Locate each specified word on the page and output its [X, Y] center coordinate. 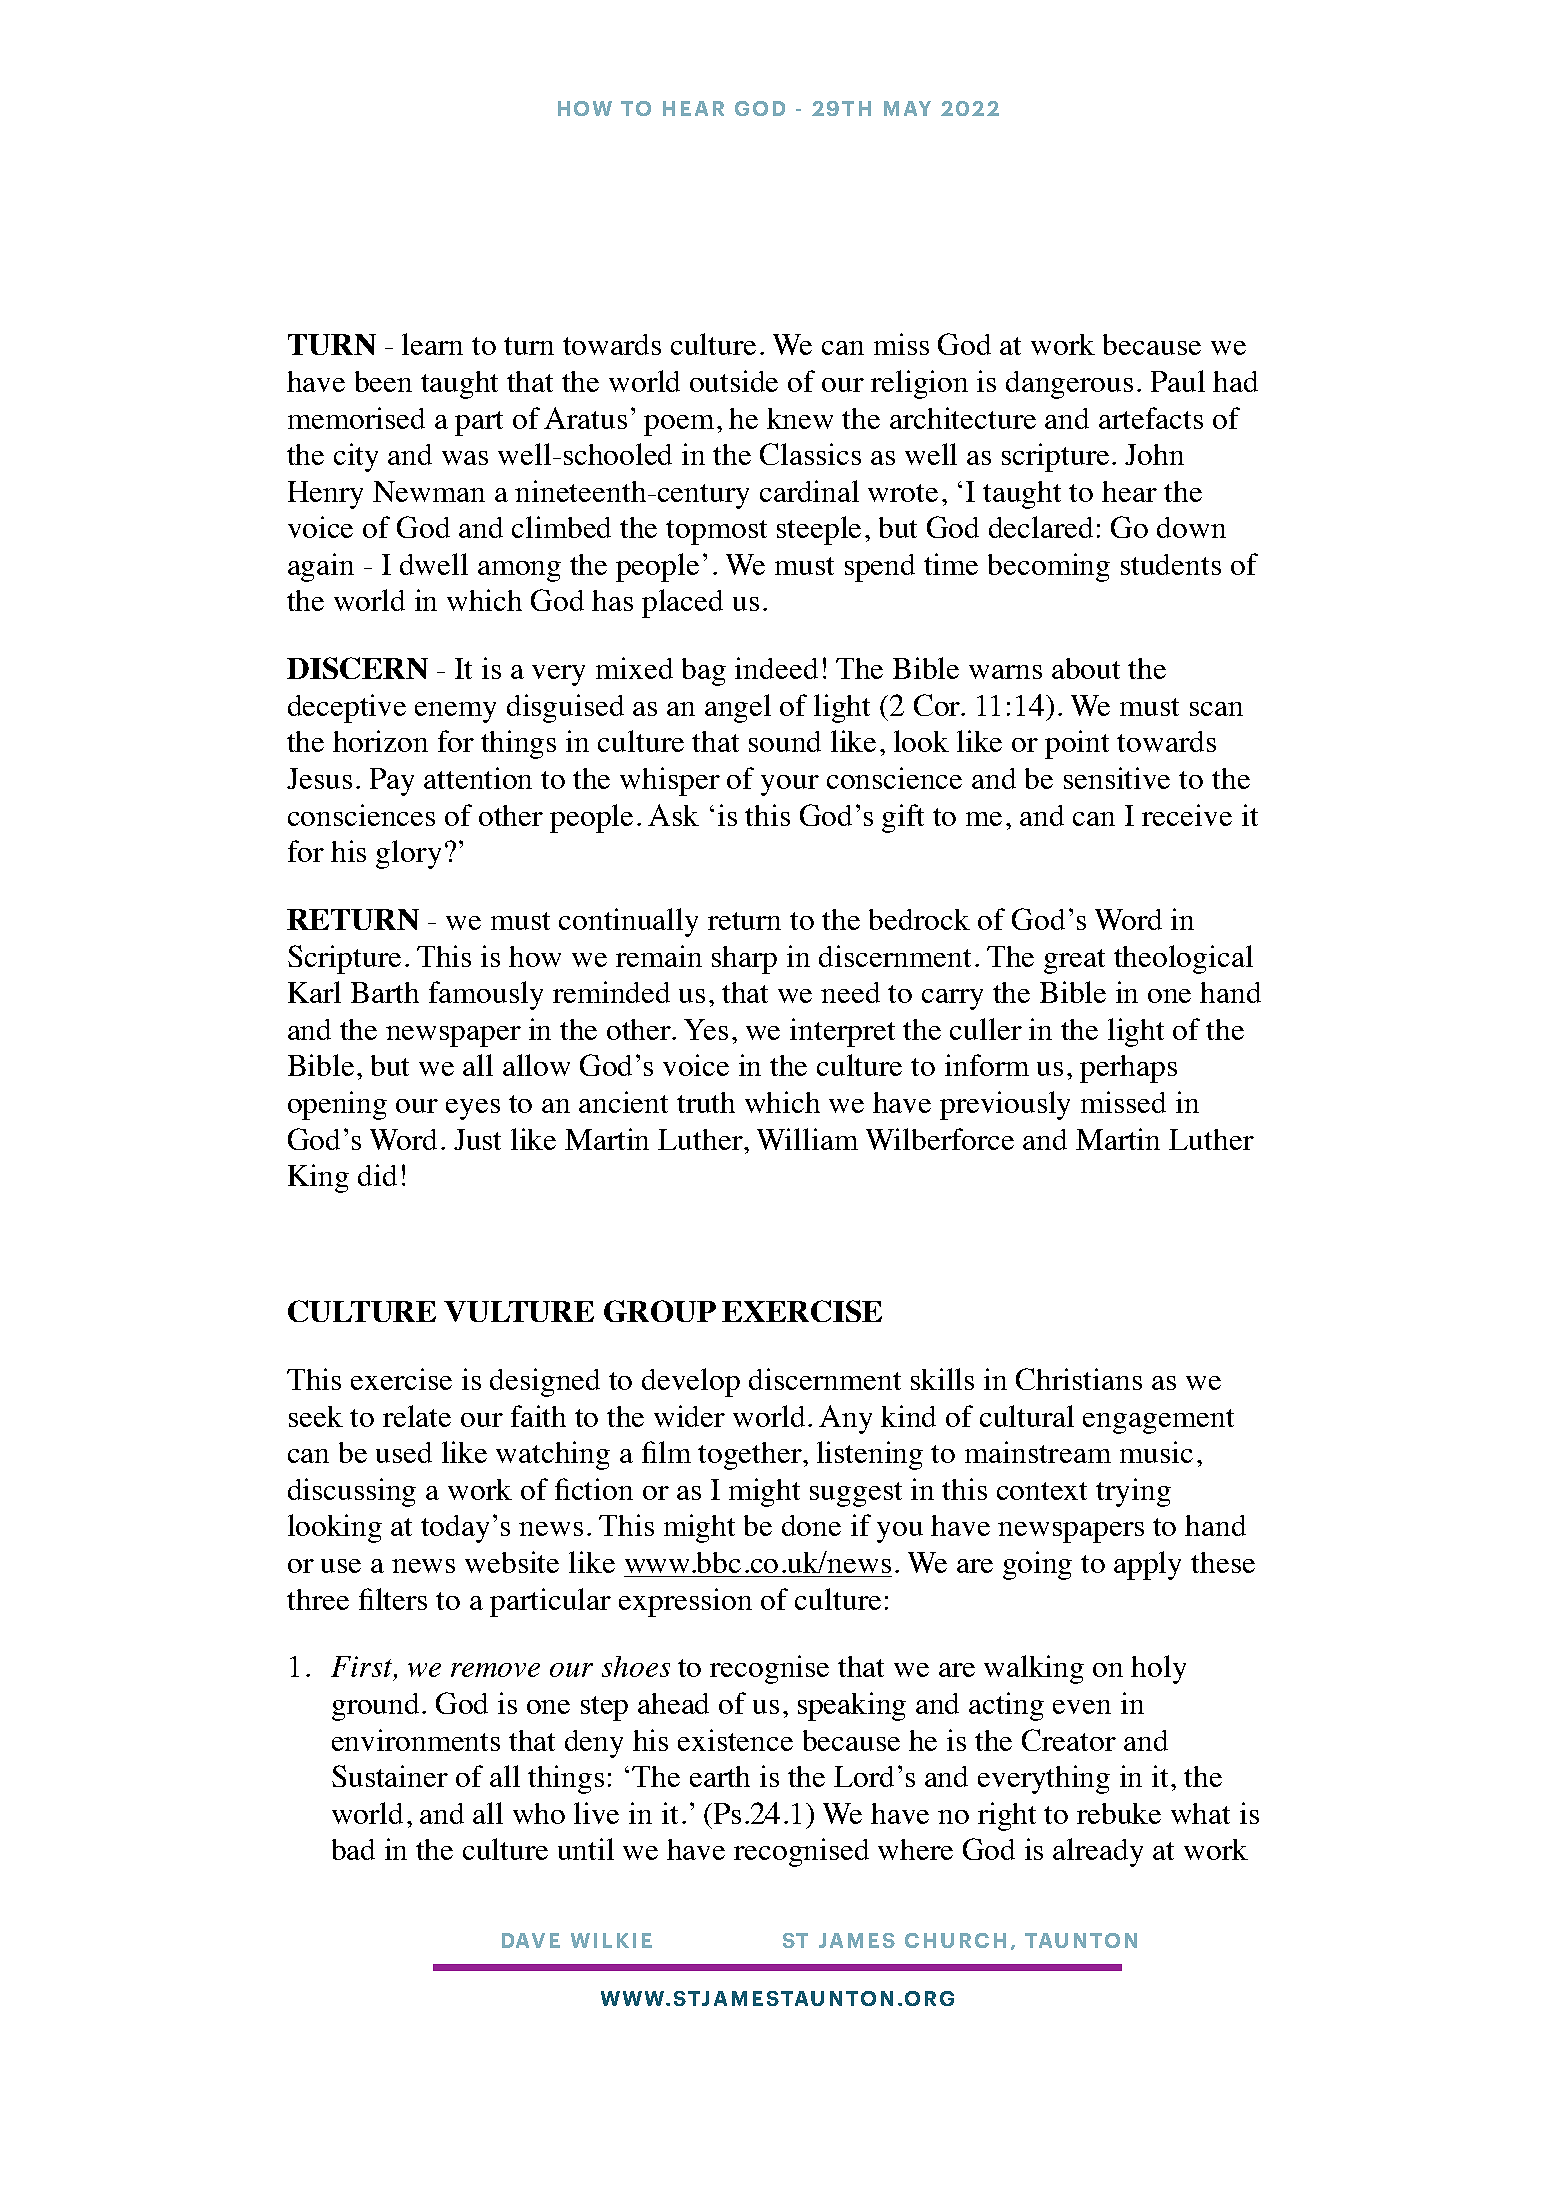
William [807, 1139]
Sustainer [390, 1776]
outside [734, 381]
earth [720, 1776]
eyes [473, 1109]
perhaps [1128, 1069]
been [383, 381]
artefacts [1151, 418]
